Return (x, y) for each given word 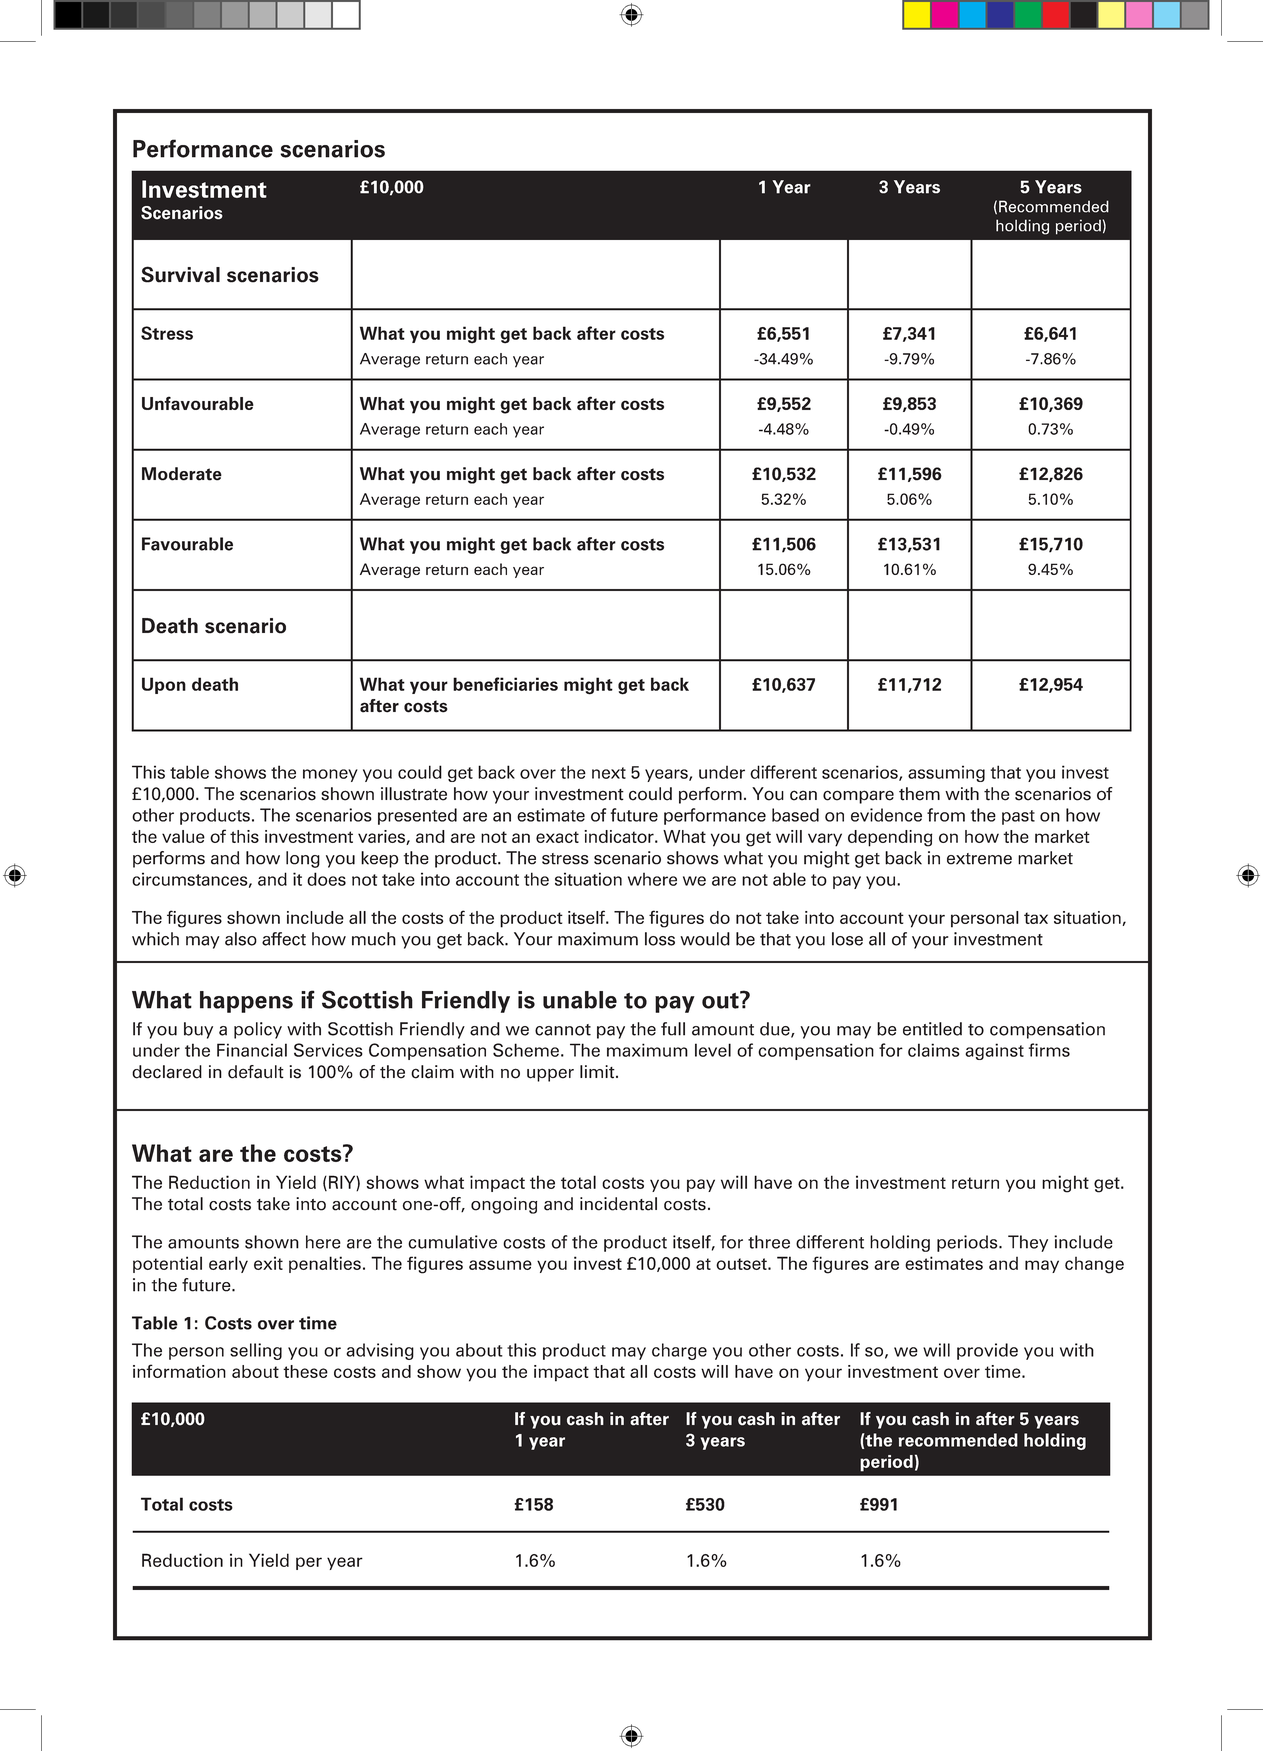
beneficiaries (505, 684)
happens (246, 1002)
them (919, 794)
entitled (932, 1029)
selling (256, 1351)
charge (679, 1351)
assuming (946, 773)
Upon (164, 685)
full (673, 1029)
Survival (180, 274)
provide (987, 1351)
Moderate (182, 474)
